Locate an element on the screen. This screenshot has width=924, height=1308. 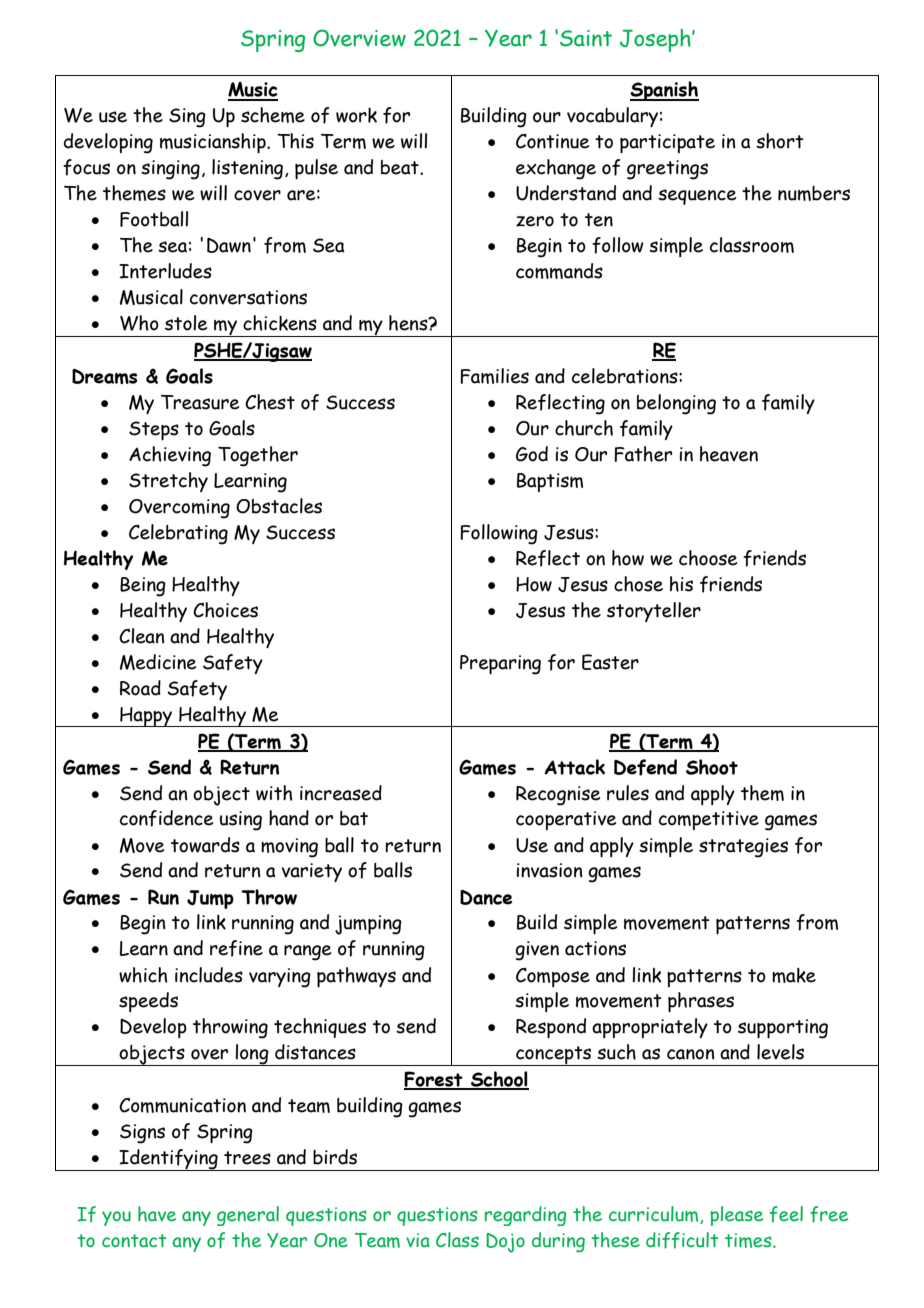
have is located at coordinates (157, 1214).
